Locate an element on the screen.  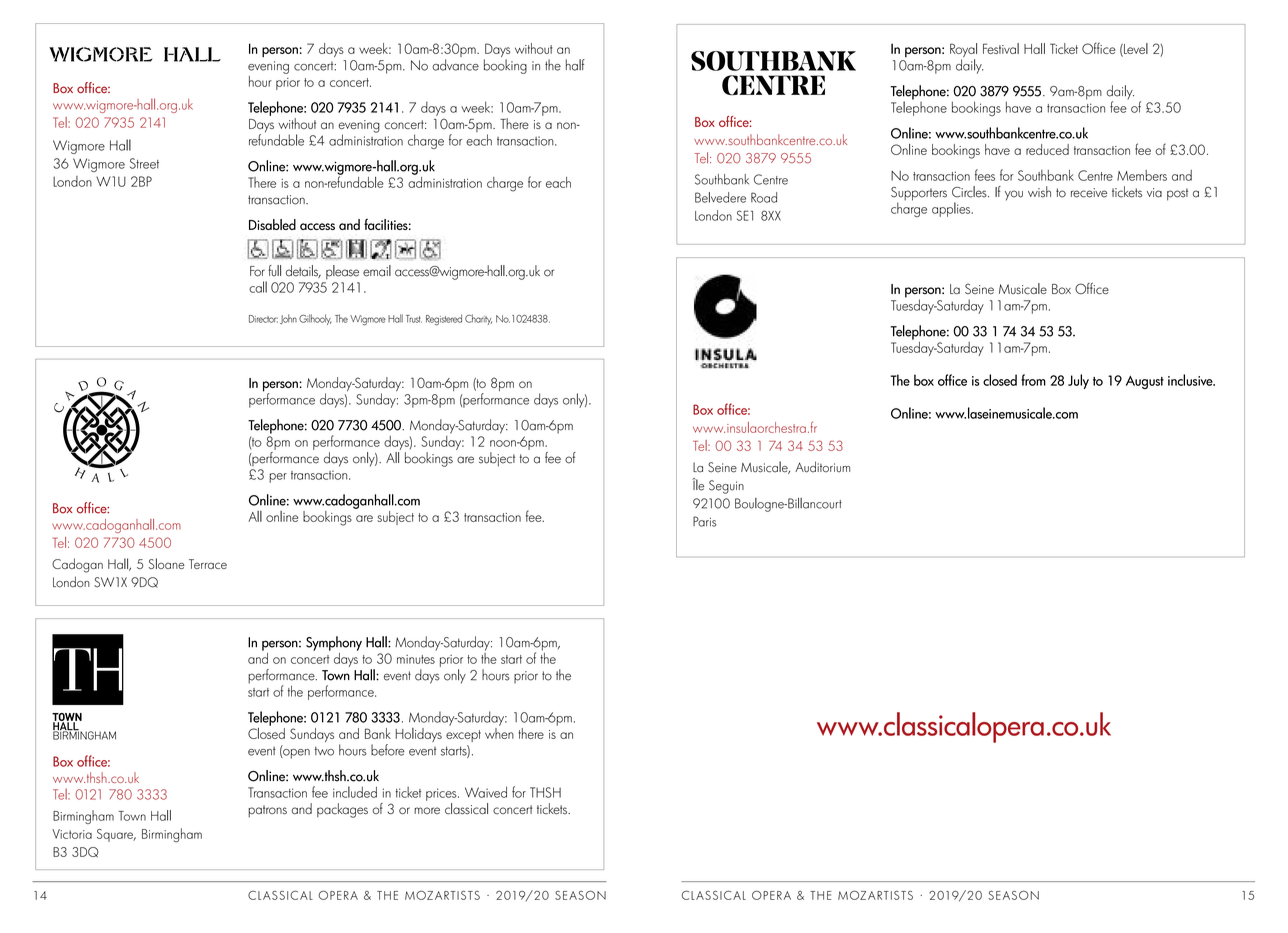
half is located at coordinates (575, 65).
